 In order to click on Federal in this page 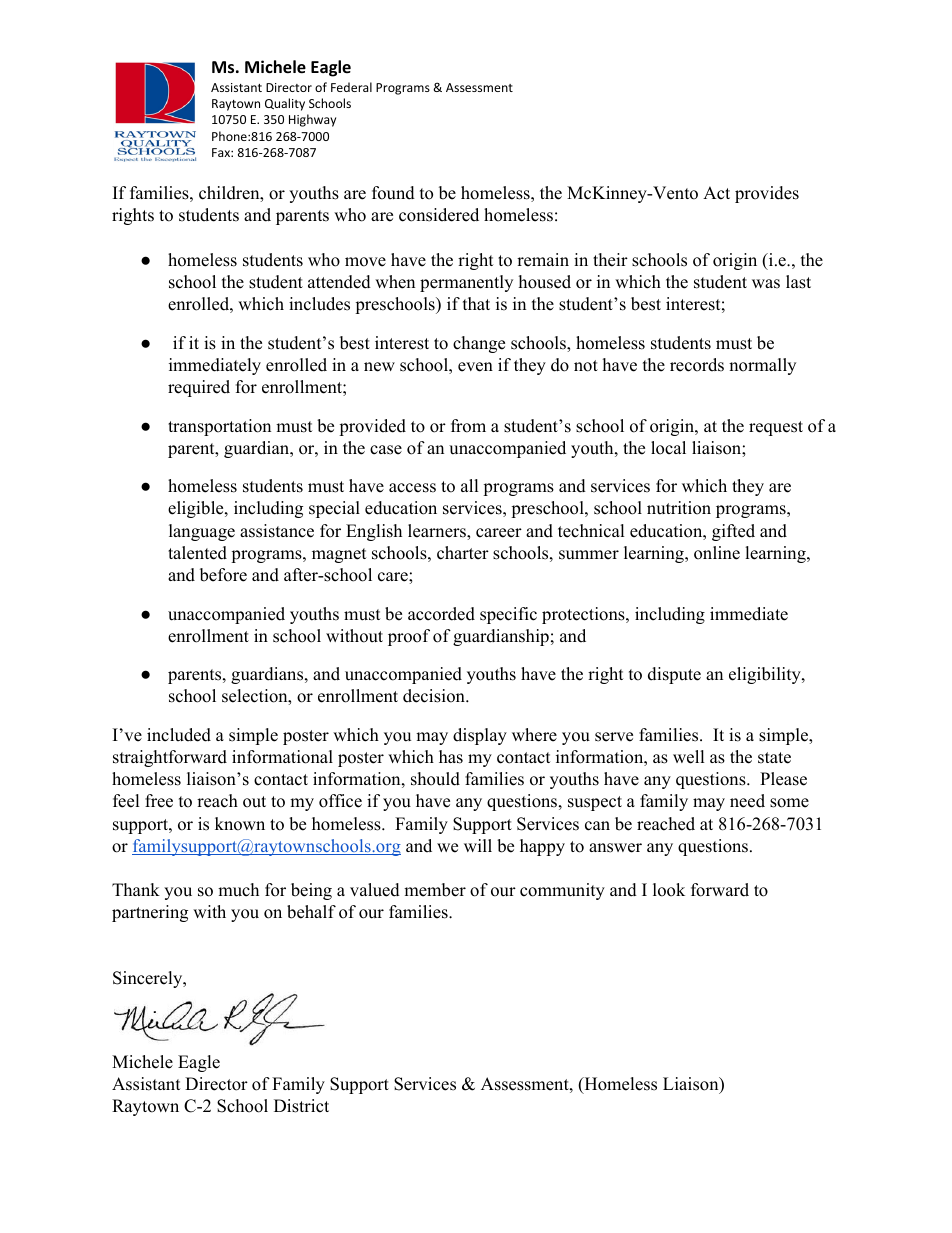, I will do `click(351, 87)`.
